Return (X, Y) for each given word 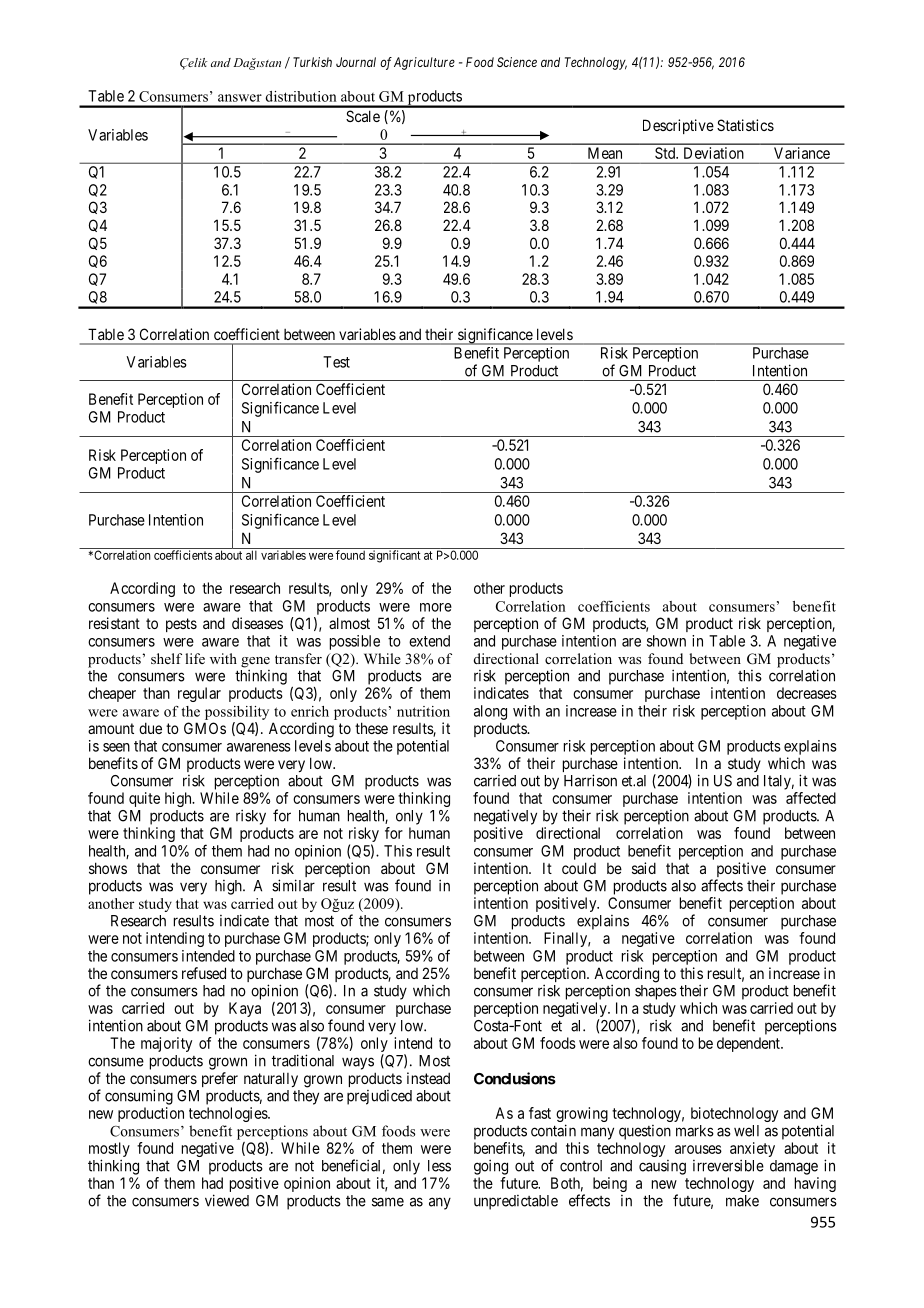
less (439, 1166)
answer (240, 98)
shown (666, 641)
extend (429, 641)
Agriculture (424, 63)
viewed (227, 1200)
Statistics (745, 125)
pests (181, 625)
